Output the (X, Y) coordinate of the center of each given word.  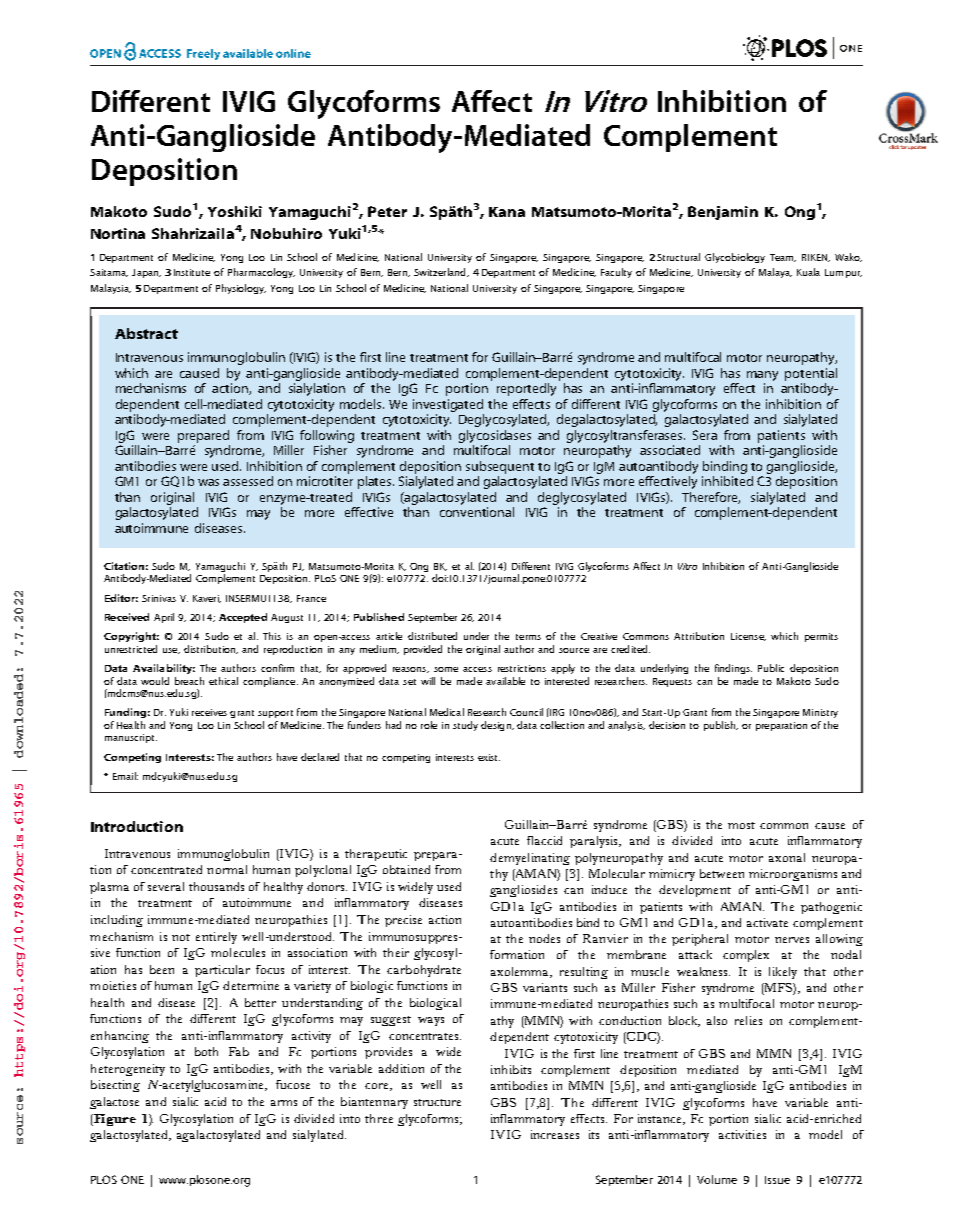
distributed (432, 636)
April (164, 618)
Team (783, 258)
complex (746, 956)
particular (222, 971)
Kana (507, 212)
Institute (192, 272)
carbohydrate (424, 971)
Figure (114, 1120)
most (741, 825)
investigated (448, 405)
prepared (203, 436)
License (748, 637)
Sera (705, 435)
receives (209, 712)
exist (489, 757)
